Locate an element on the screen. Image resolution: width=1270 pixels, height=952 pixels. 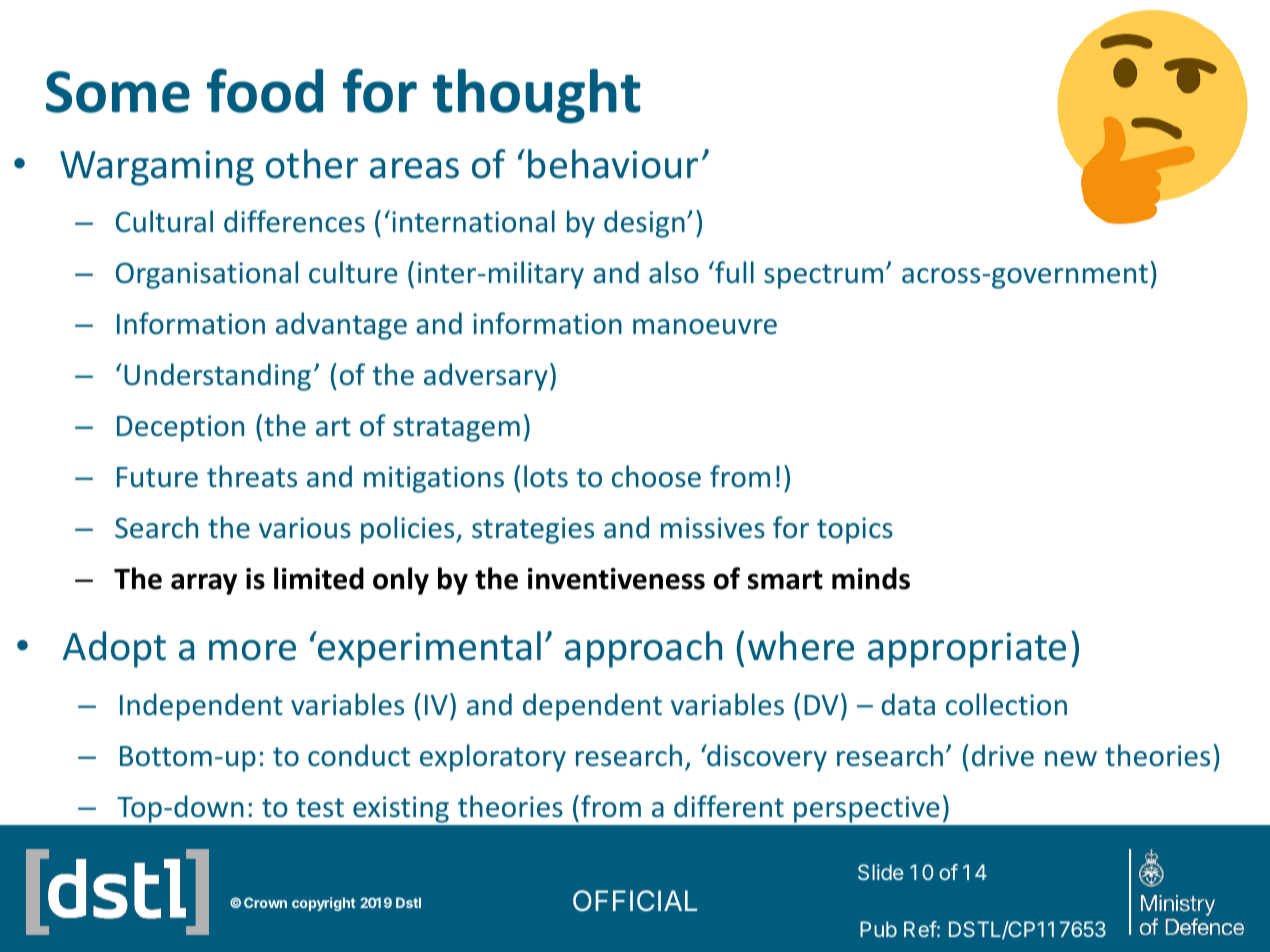
Crown is located at coordinates (265, 902).
